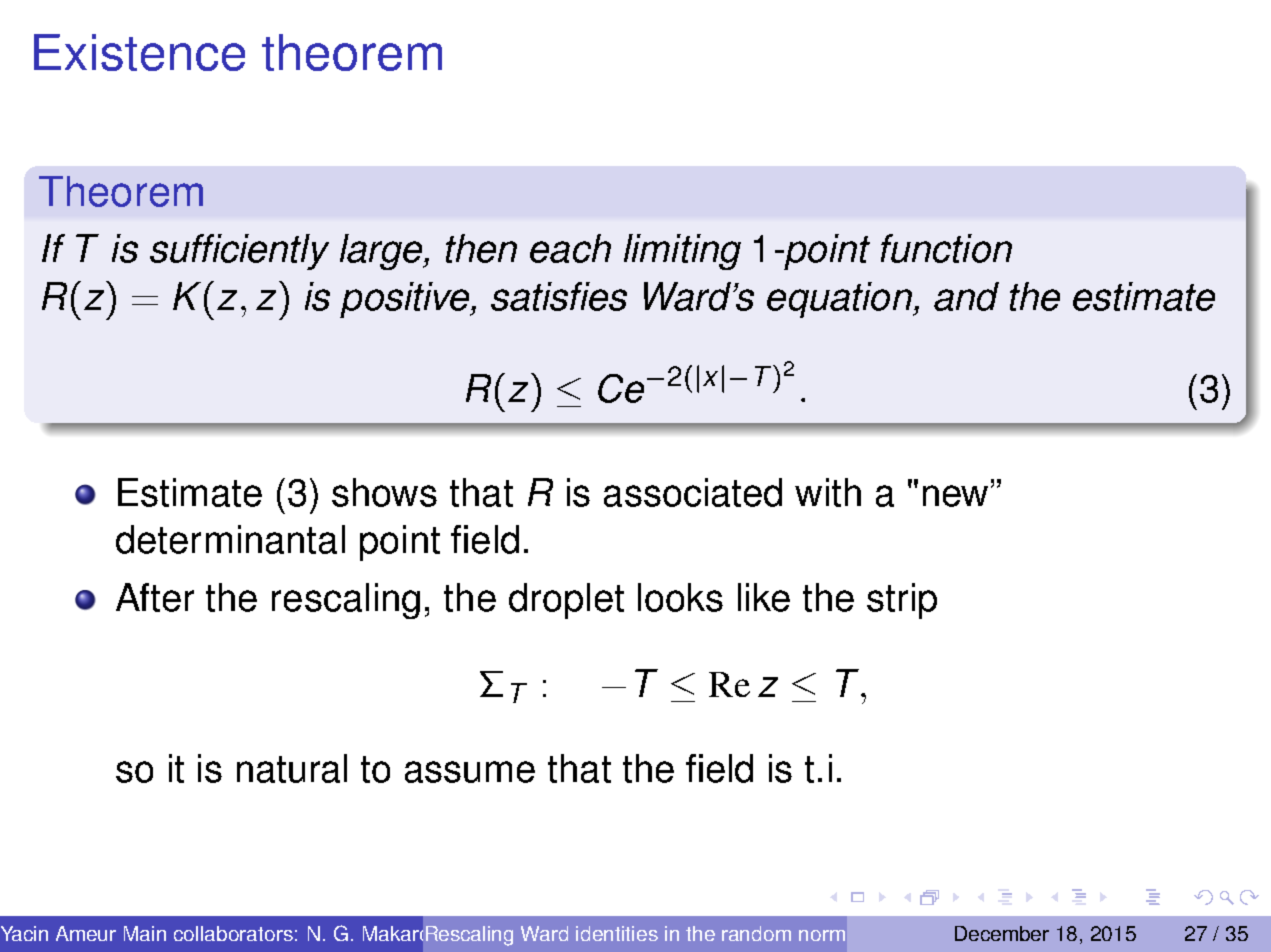 Image resolution: width=1271 pixels, height=952 pixels. What do you see at coordinates (955, 496) in the page?
I see `new` at bounding box center [955, 496].
